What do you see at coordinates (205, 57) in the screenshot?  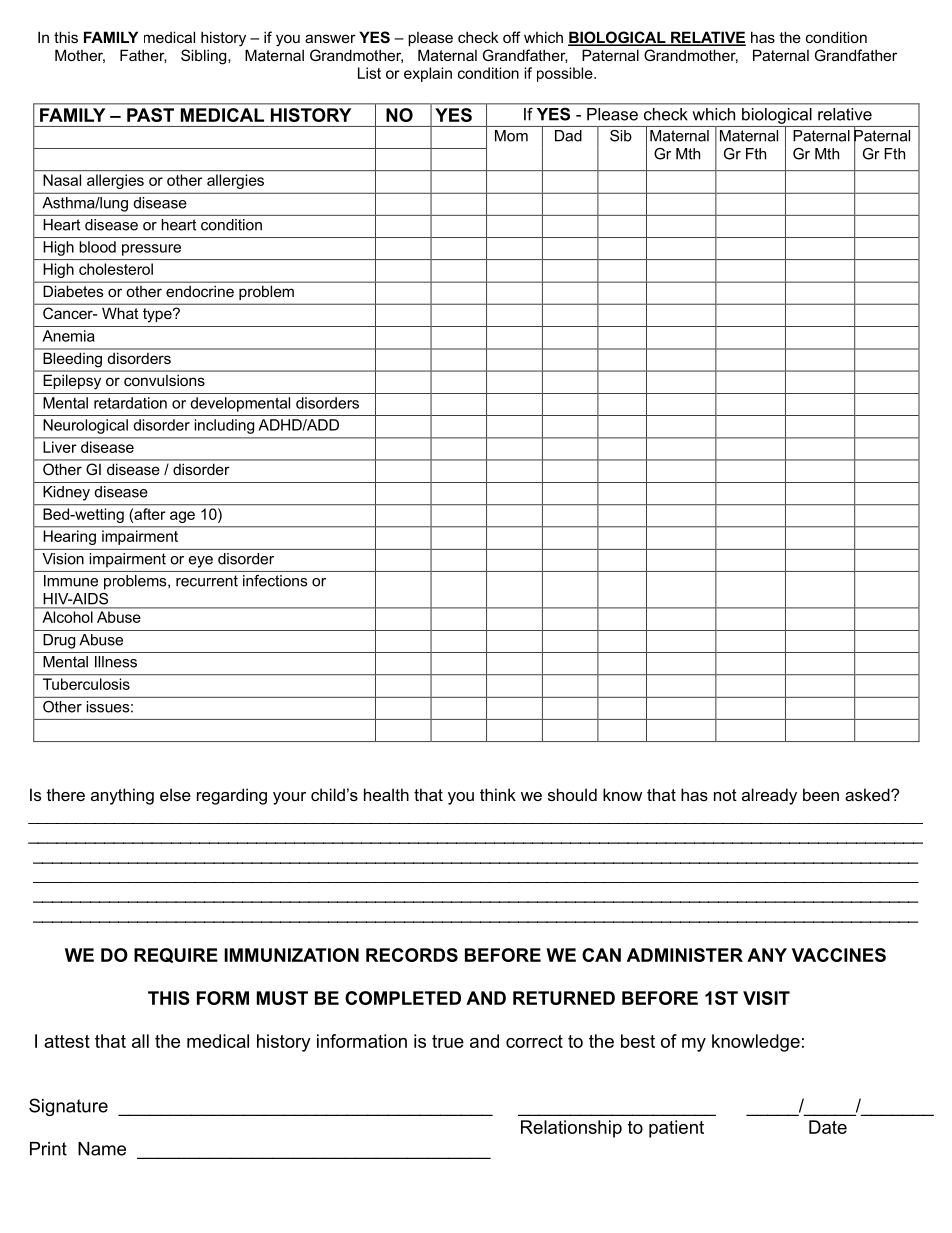 I see `Sibling` at bounding box center [205, 57].
